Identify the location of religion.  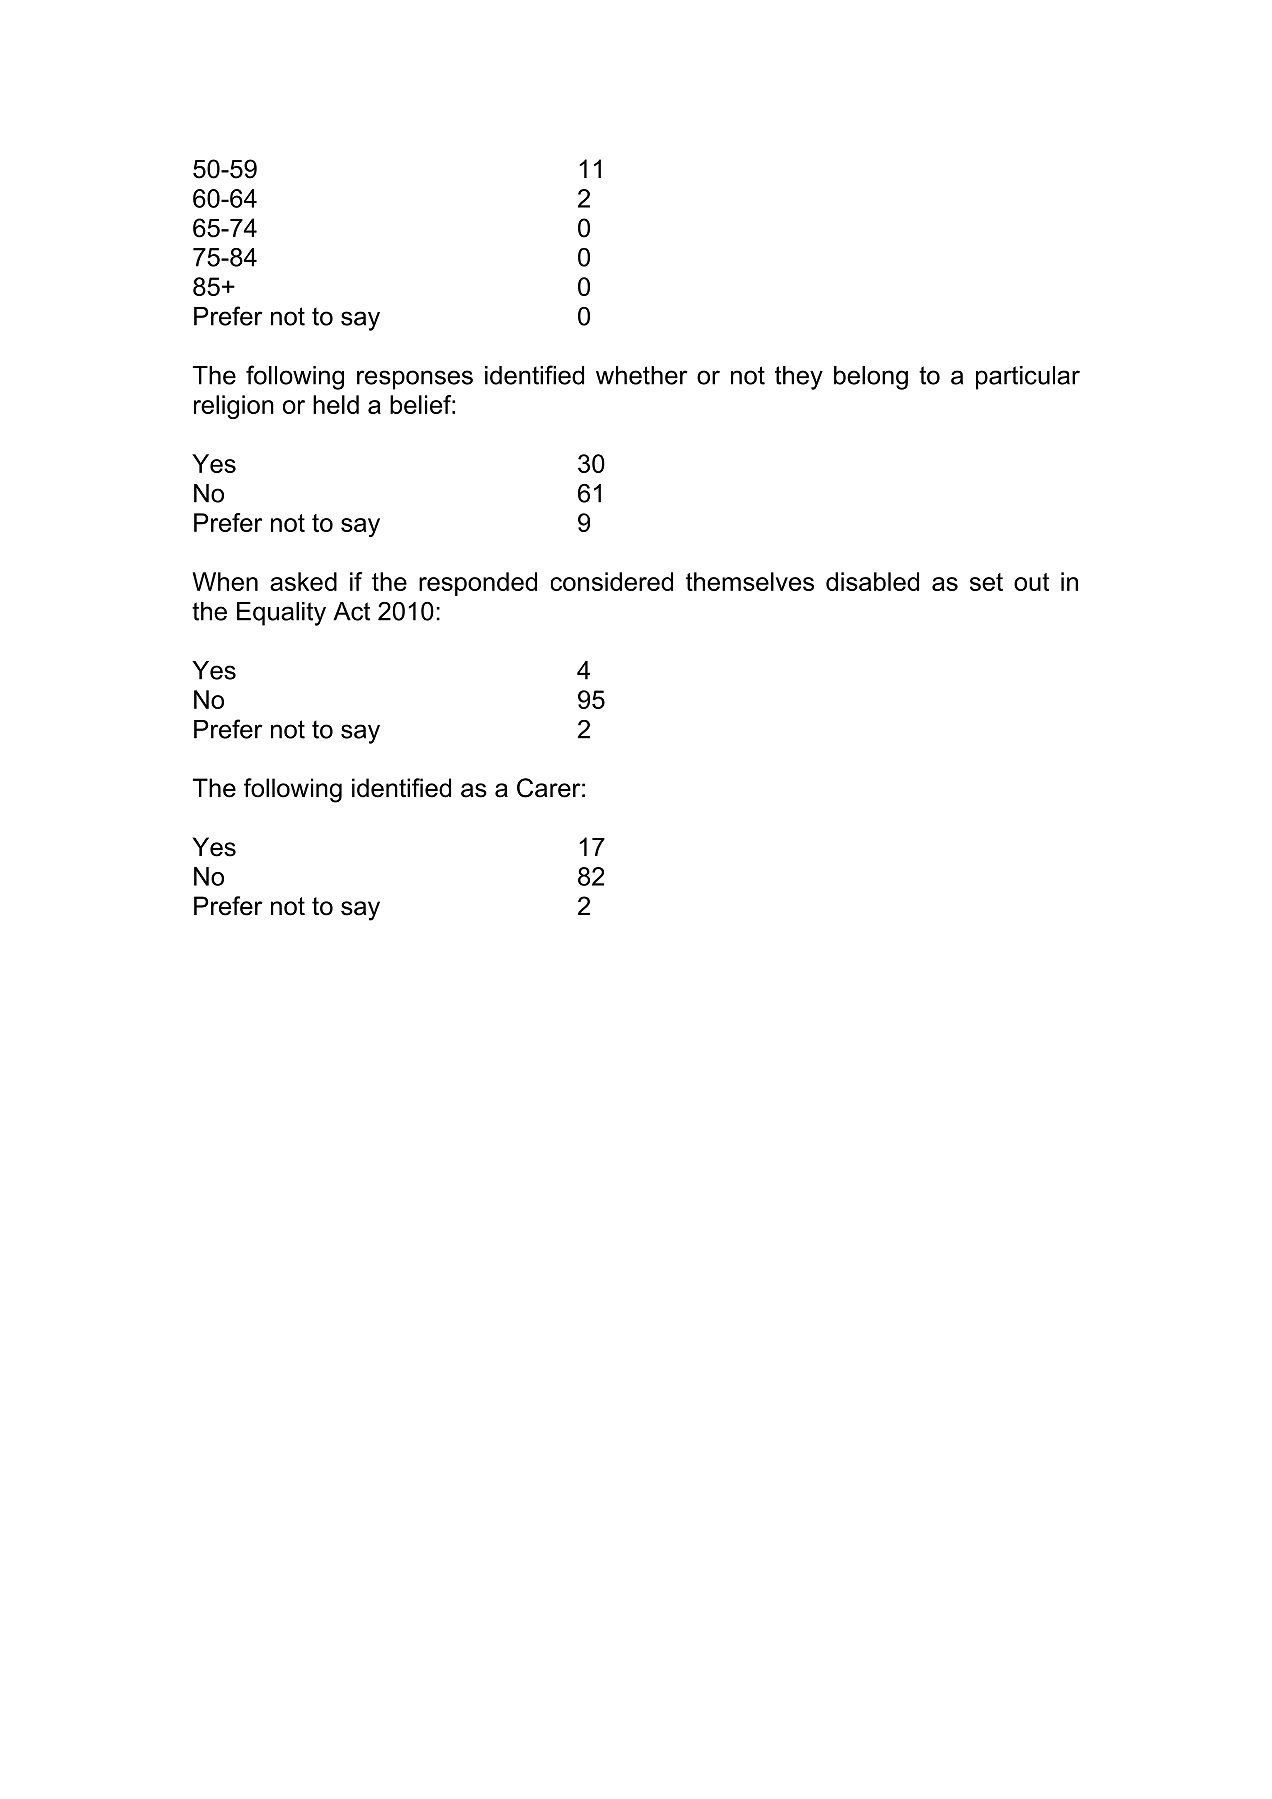
(234, 407).
